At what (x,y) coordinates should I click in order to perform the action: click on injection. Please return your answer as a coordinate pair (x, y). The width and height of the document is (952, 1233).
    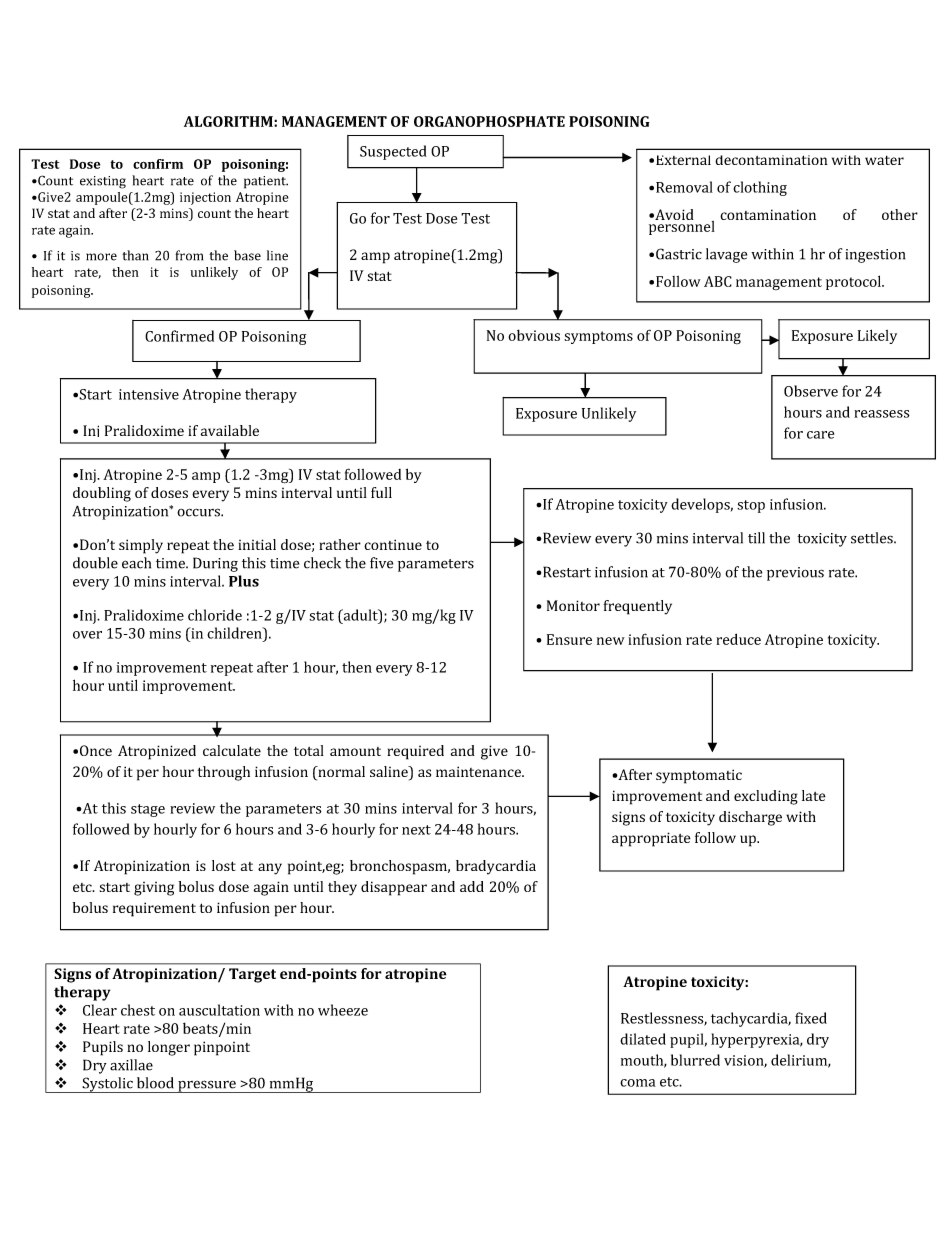
    Looking at the image, I should click on (205, 198).
